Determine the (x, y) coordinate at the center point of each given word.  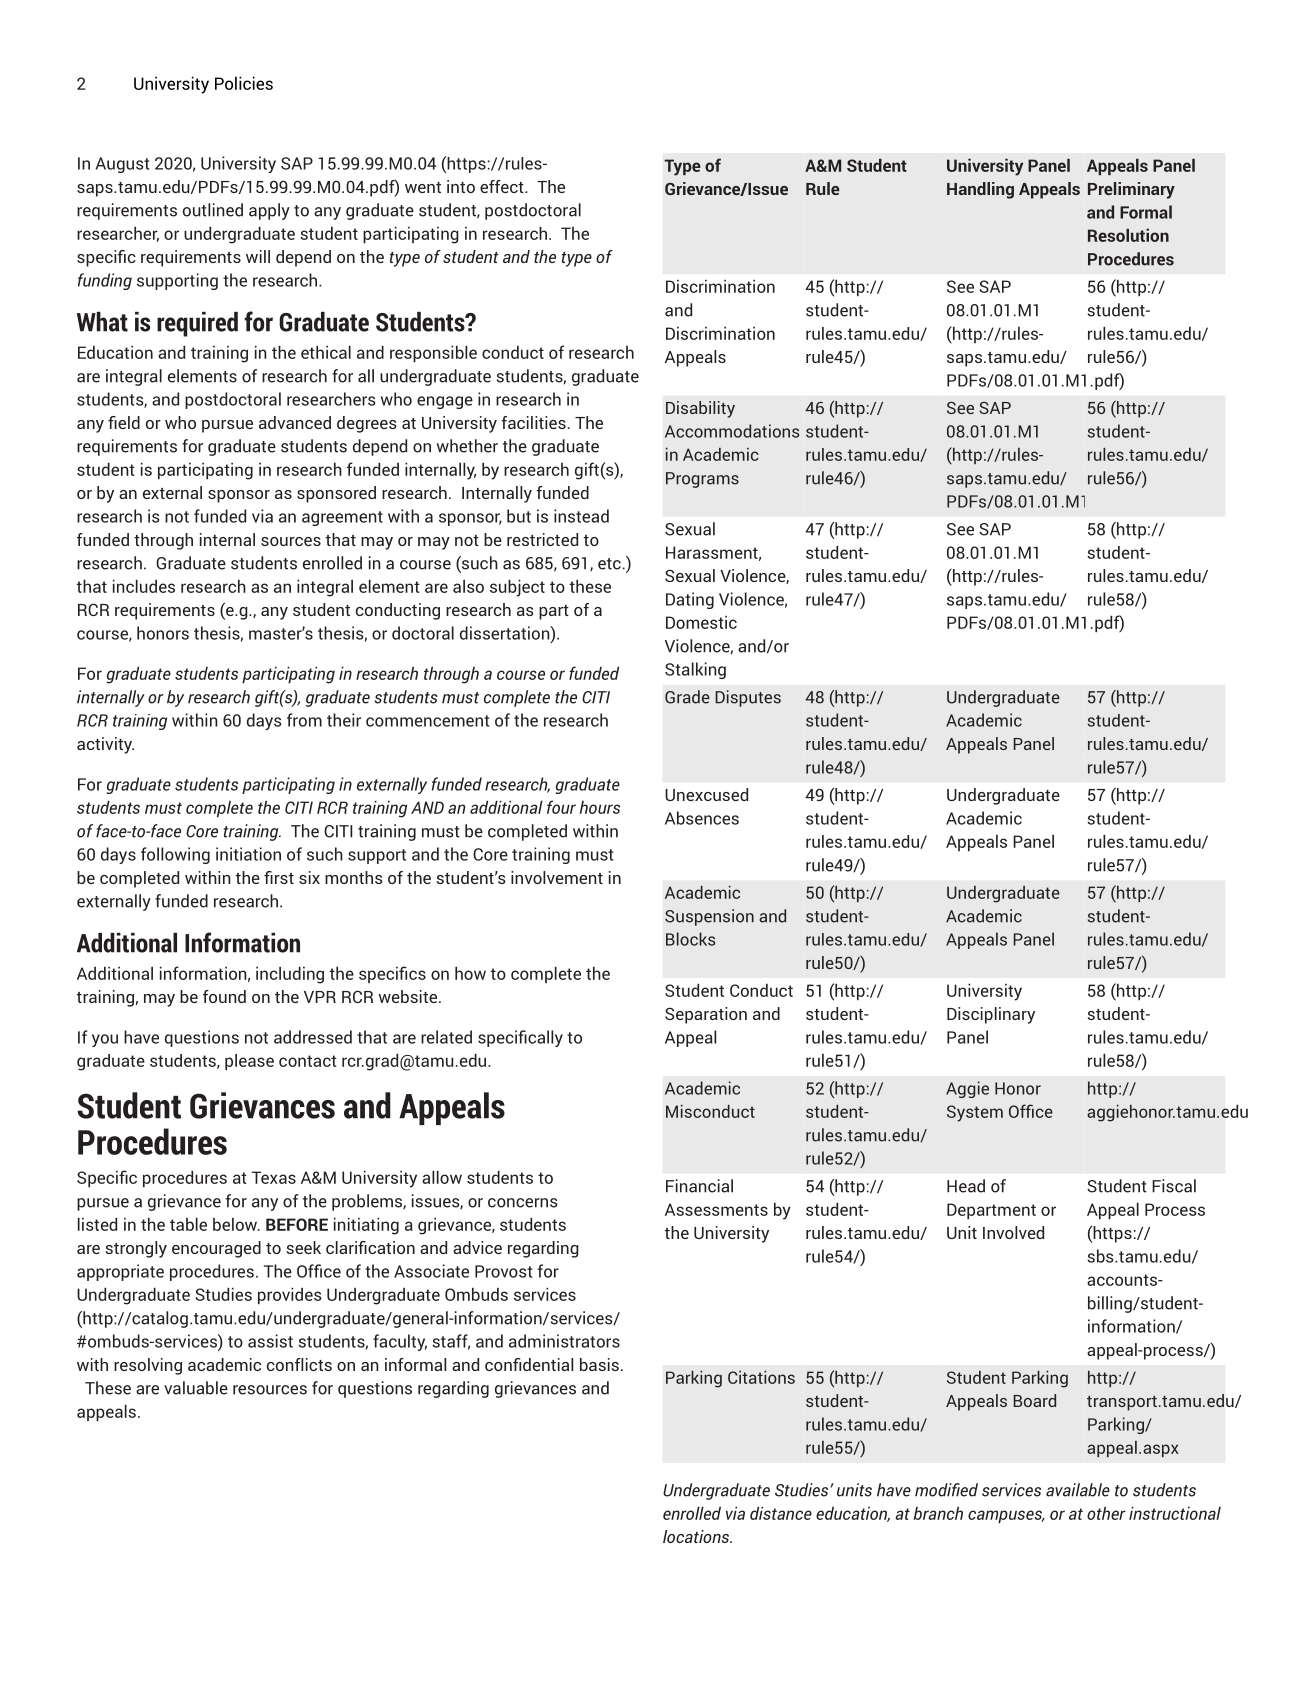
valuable (196, 1388)
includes (144, 586)
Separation (706, 1015)
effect (503, 186)
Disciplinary (991, 1015)
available (1078, 1490)
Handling (980, 190)
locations (697, 1536)
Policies (244, 83)
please (249, 1062)
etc (609, 564)
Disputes (748, 698)
